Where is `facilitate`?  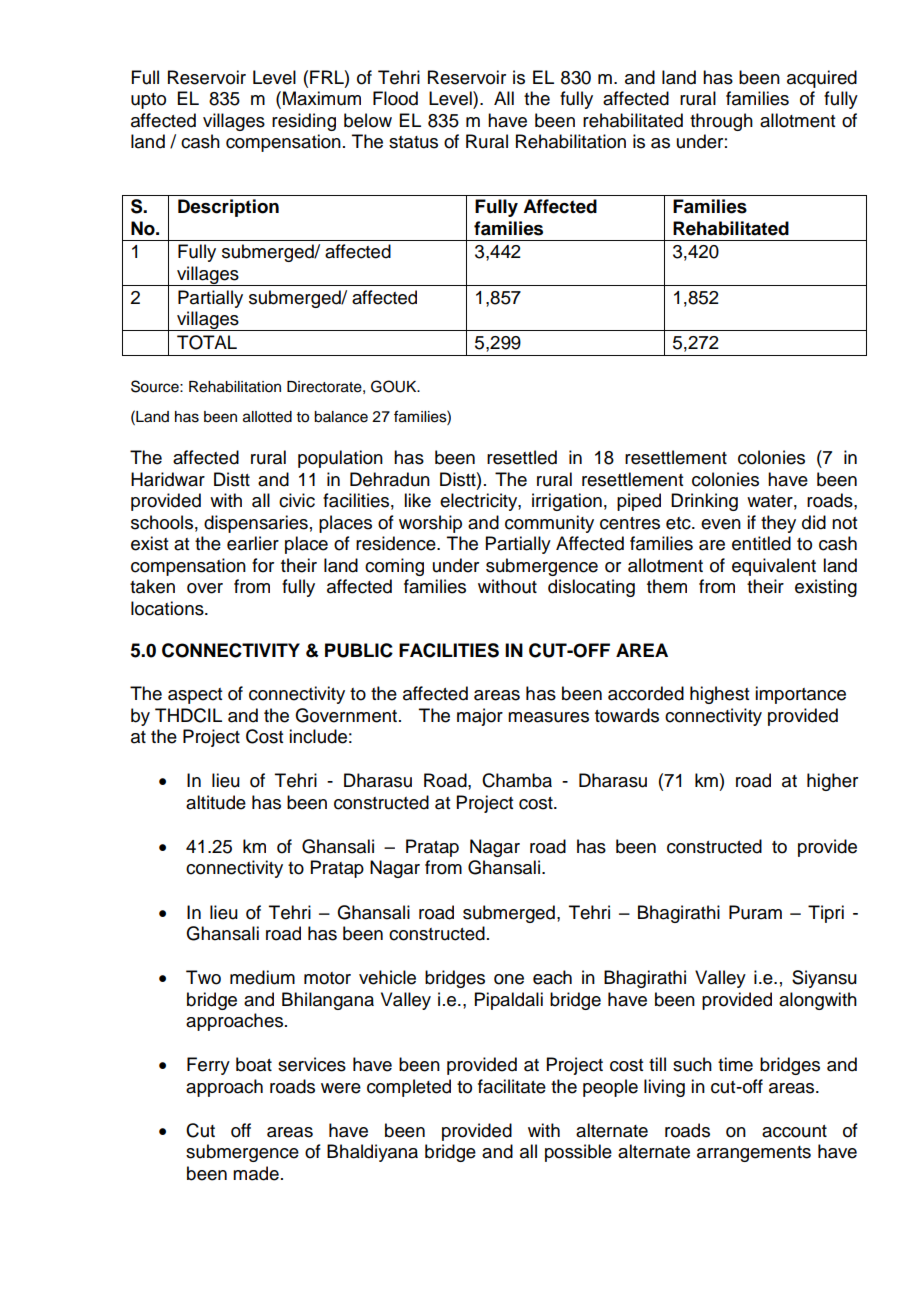 facilitate is located at coordinates (512, 1086).
